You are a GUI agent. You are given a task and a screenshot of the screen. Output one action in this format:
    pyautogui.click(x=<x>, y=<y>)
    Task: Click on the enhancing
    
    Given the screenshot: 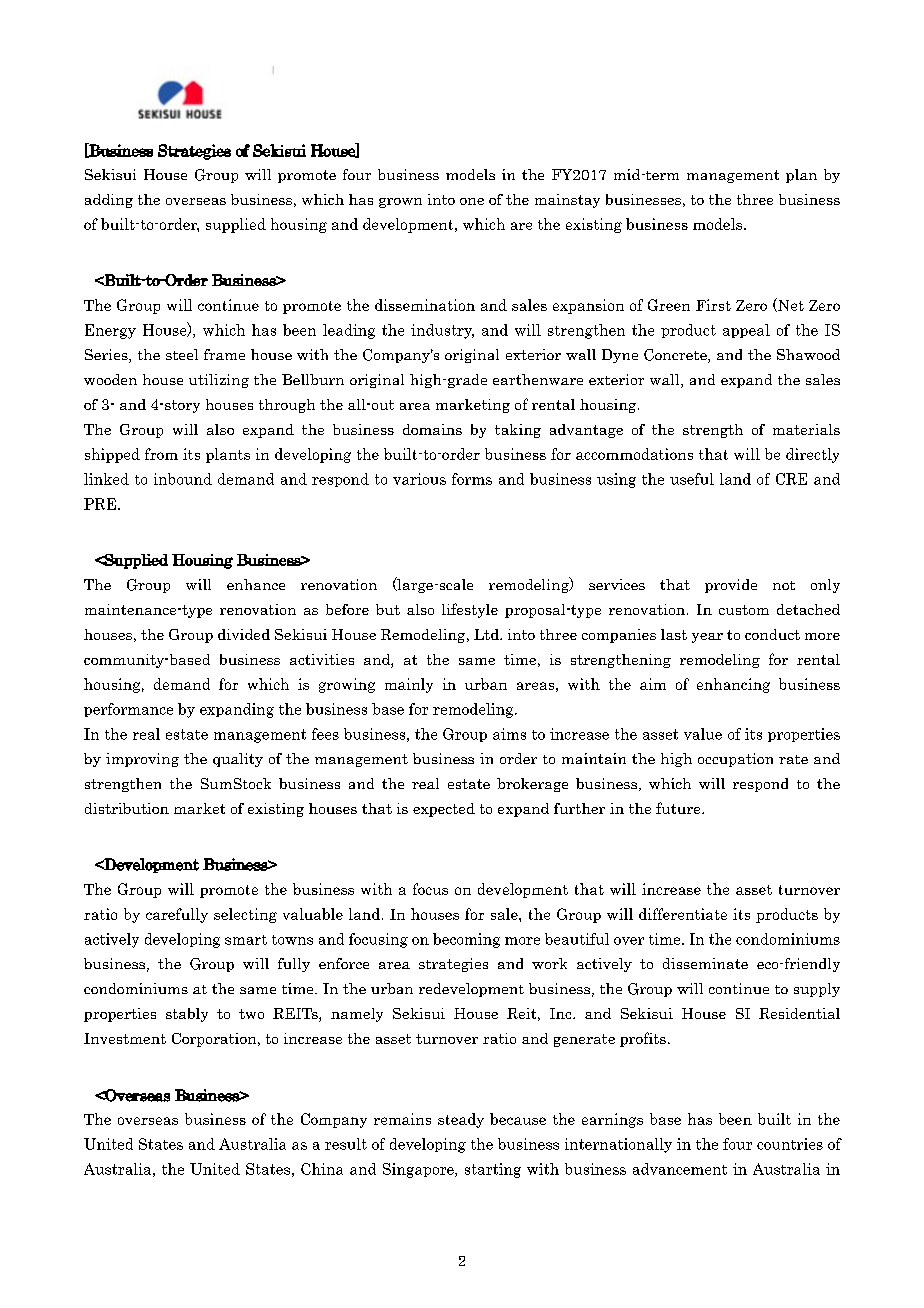 What is the action you would take?
    pyautogui.click(x=733, y=685)
